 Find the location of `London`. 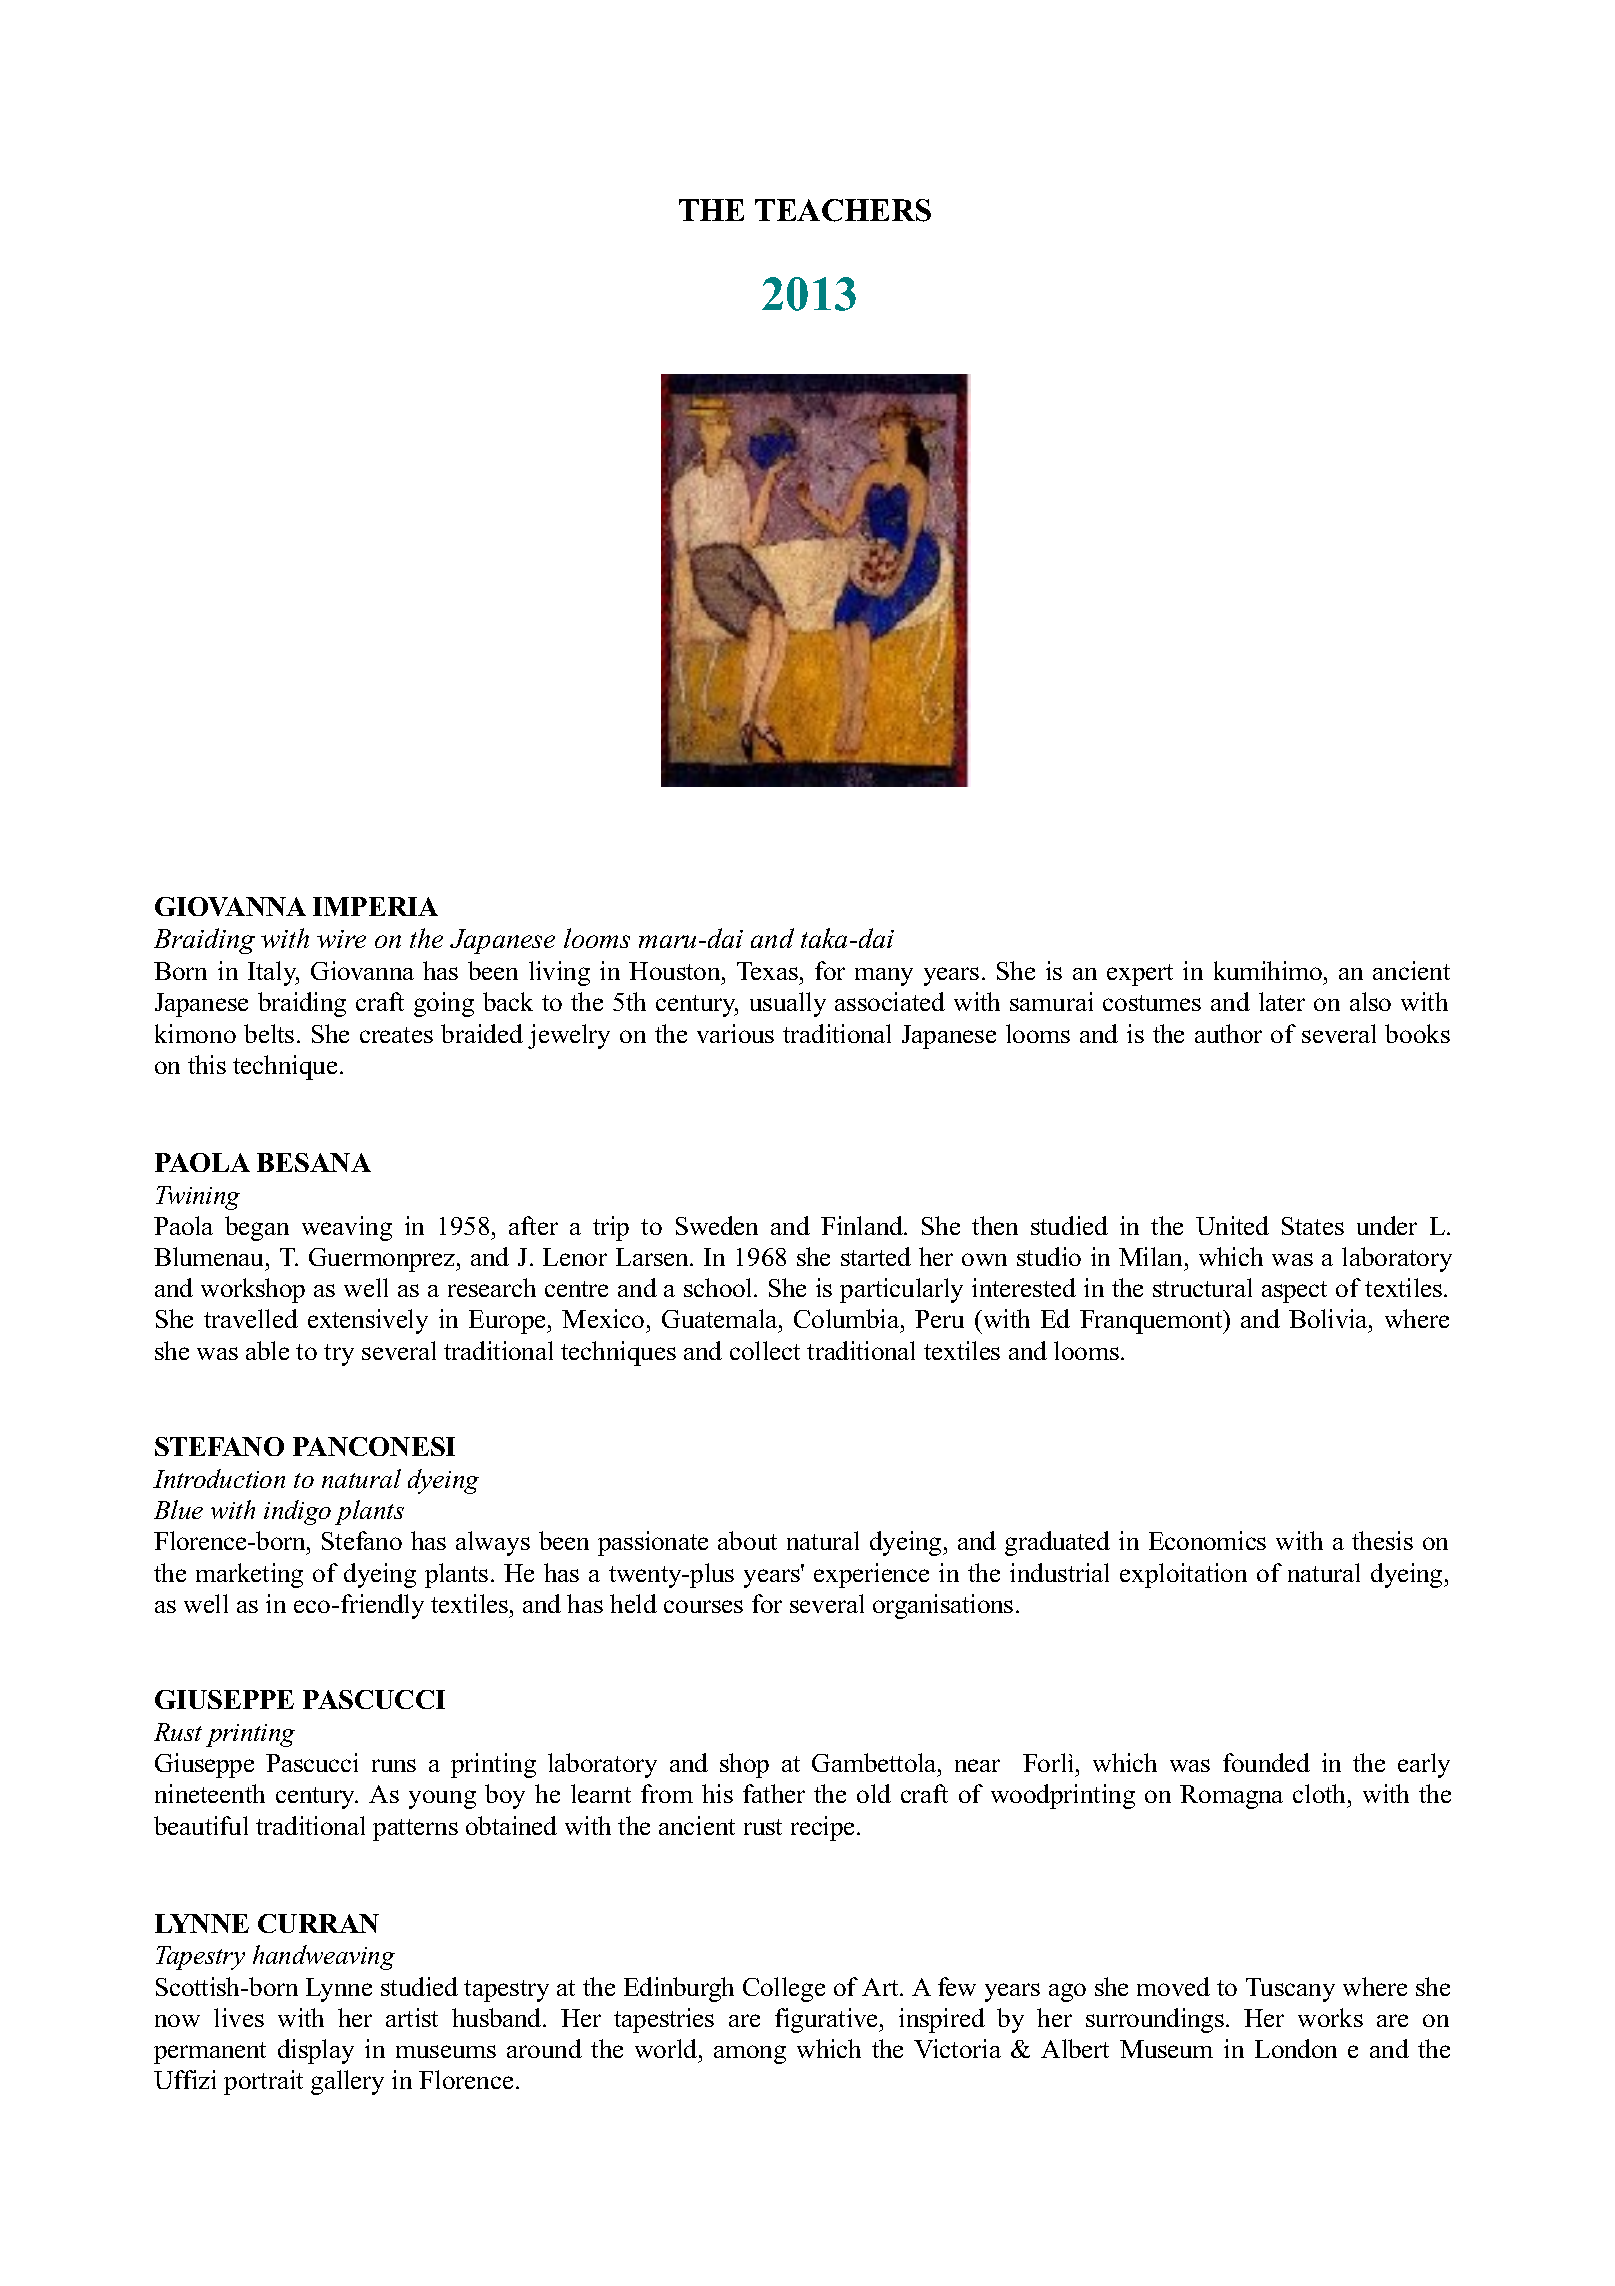

London is located at coordinates (1296, 2048).
